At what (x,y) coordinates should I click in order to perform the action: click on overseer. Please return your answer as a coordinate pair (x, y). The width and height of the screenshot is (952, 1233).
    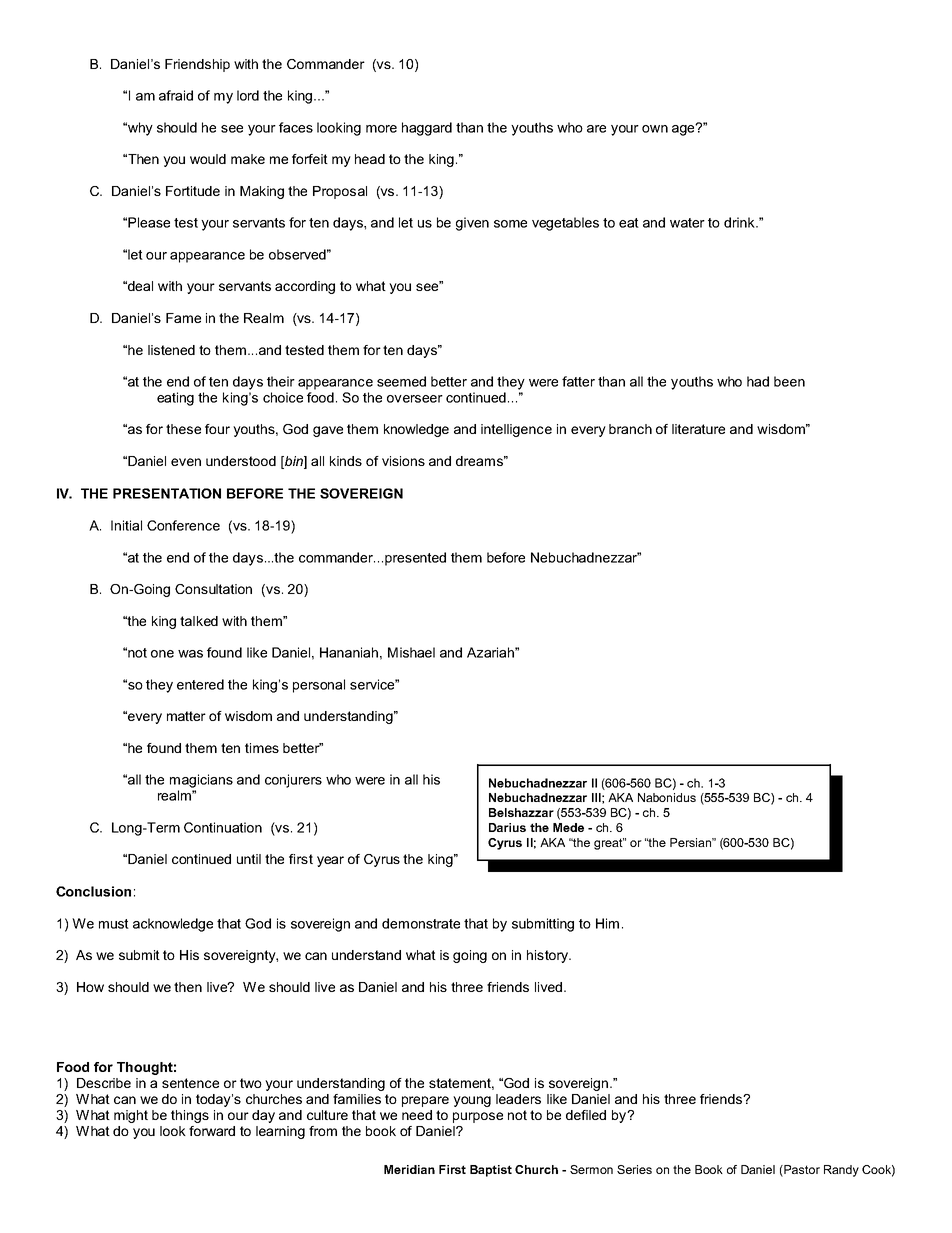
    Looking at the image, I should click on (415, 399).
